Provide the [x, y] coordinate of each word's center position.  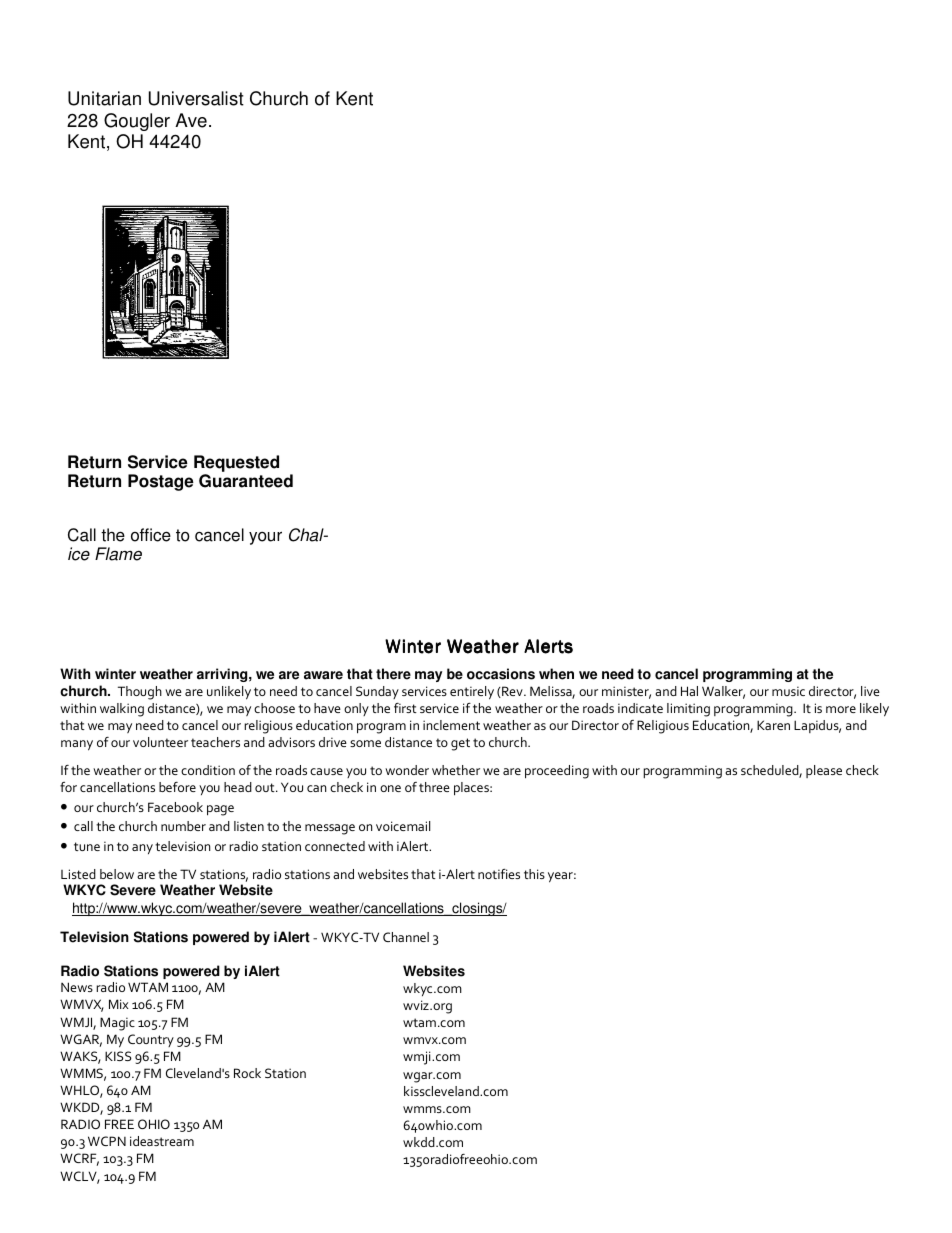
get [460, 744]
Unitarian [104, 98]
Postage [161, 482]
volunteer [160, 742]
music [788, 691]
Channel [406, 937]
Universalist [196, 98]
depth [269, 98]
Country [151, 1040]
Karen [773, 725]
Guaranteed [246, 481]
